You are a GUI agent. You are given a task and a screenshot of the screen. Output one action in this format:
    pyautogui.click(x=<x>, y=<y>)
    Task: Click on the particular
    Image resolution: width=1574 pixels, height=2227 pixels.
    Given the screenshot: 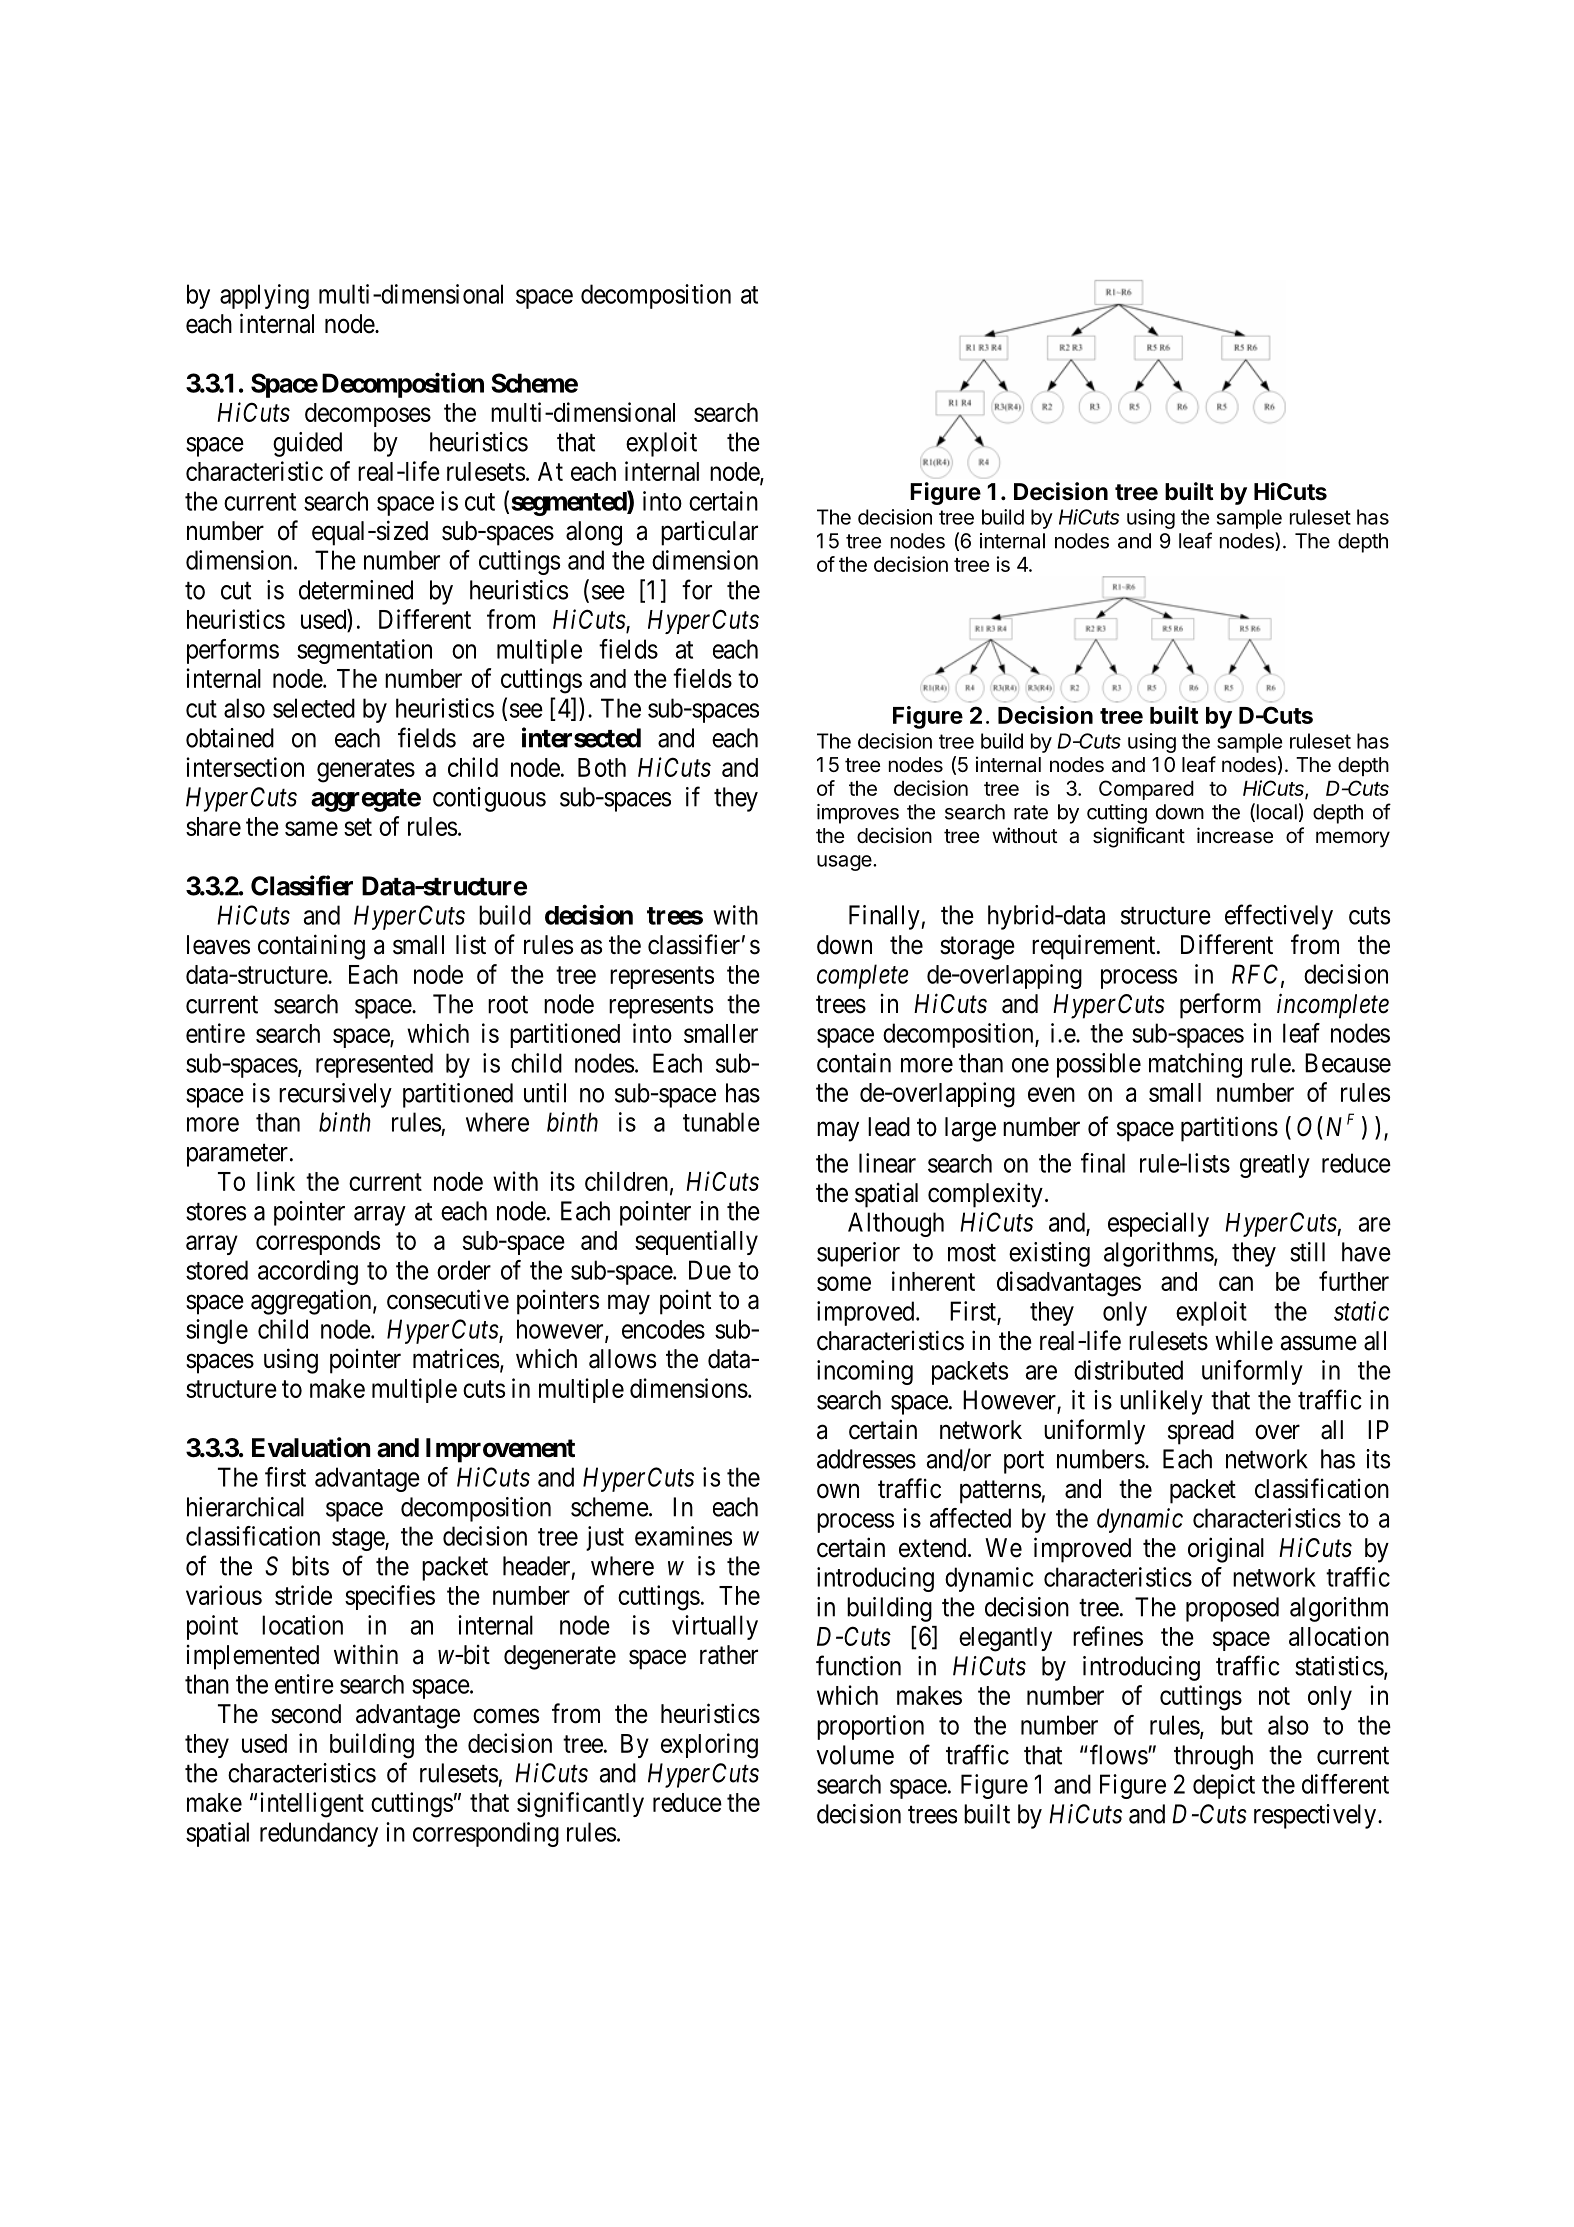 What is the action you would take?
    pyautogui.click(x=709, y=533)
